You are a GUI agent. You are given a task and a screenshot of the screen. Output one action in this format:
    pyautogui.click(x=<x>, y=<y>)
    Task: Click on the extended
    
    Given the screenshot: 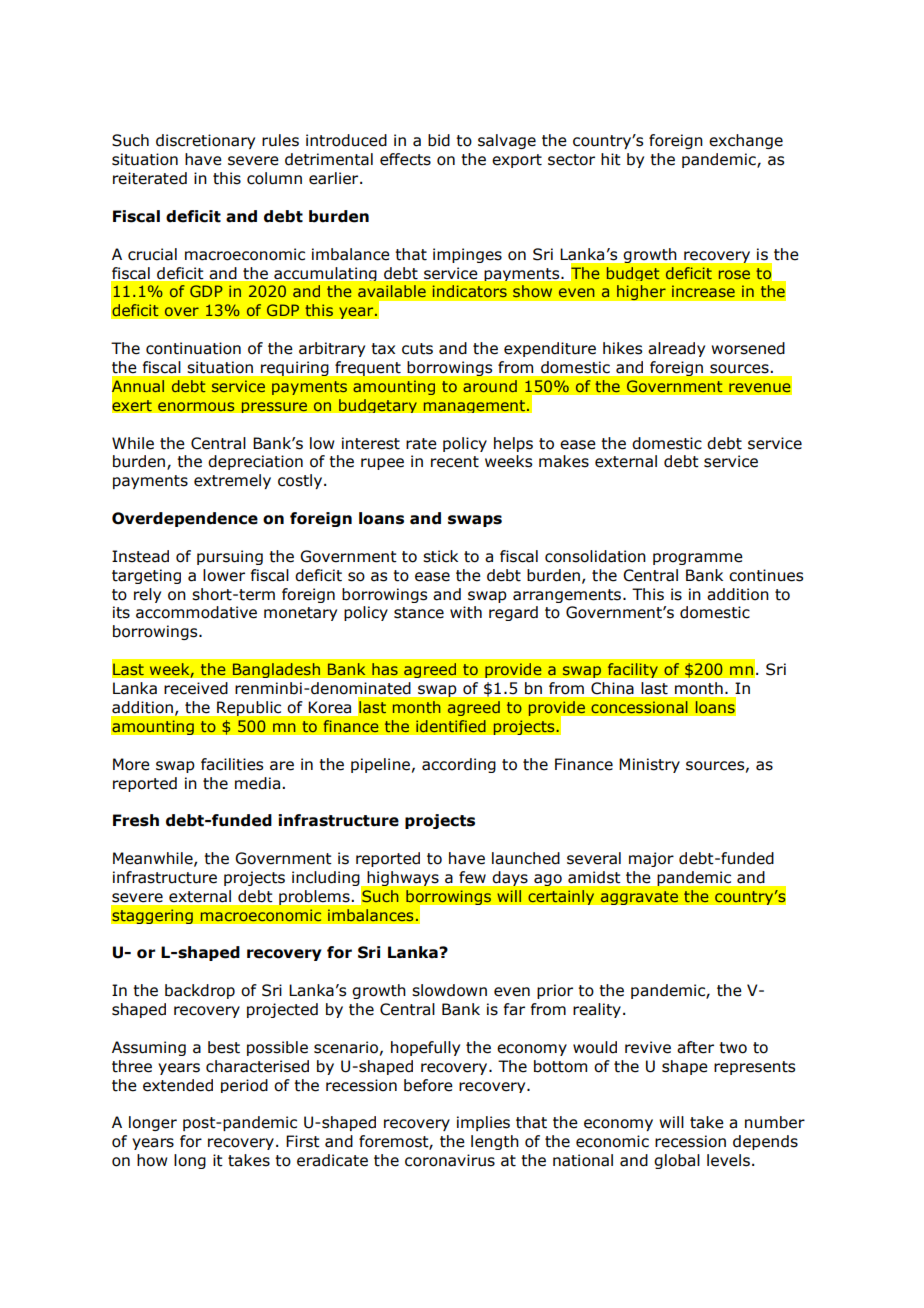 What is the action you would take?
    pyautogui.click(x=178, y=1085)
